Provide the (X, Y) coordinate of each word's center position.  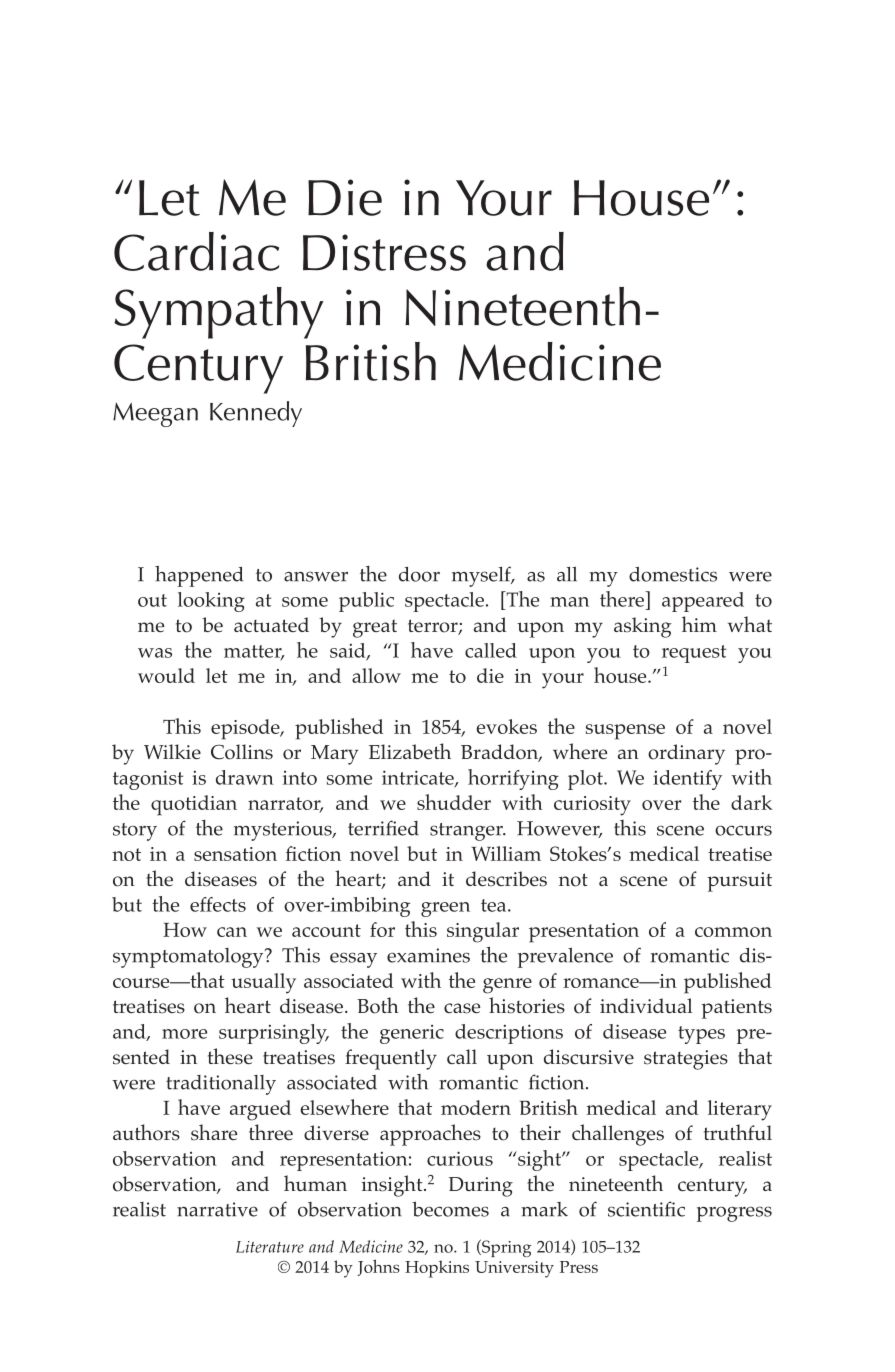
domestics (673, 574)
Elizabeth (410, 751)
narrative (217, 1209)
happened (199, 576)
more (184, 1034)
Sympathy (219, 313)
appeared (703, 602)
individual (646, 1005)
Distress (384, 252)
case (462, 1008)
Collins (242, 752)
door (419, 574)
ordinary (686, 754)
